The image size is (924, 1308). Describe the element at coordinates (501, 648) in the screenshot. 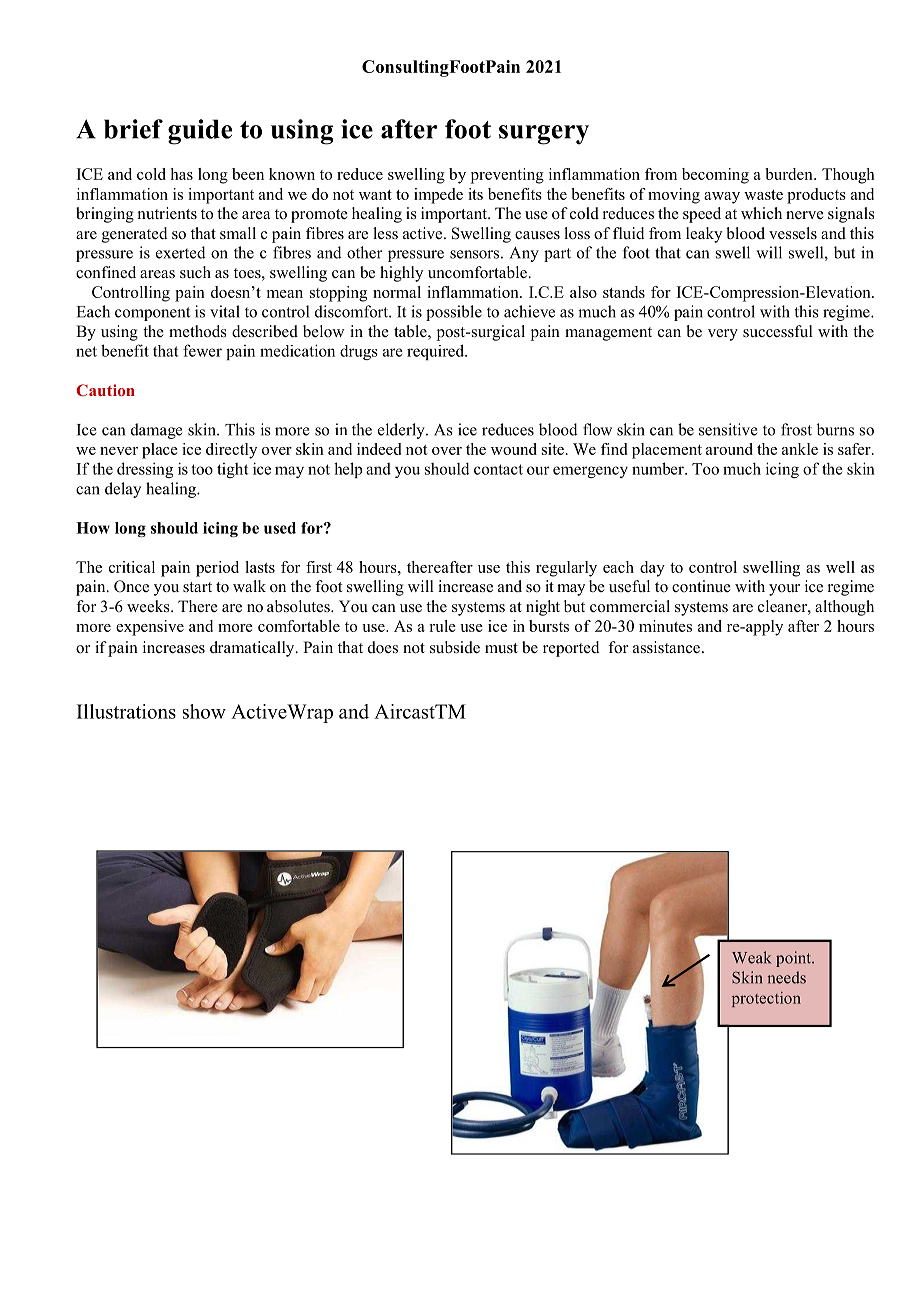

I see `must` at that location.
